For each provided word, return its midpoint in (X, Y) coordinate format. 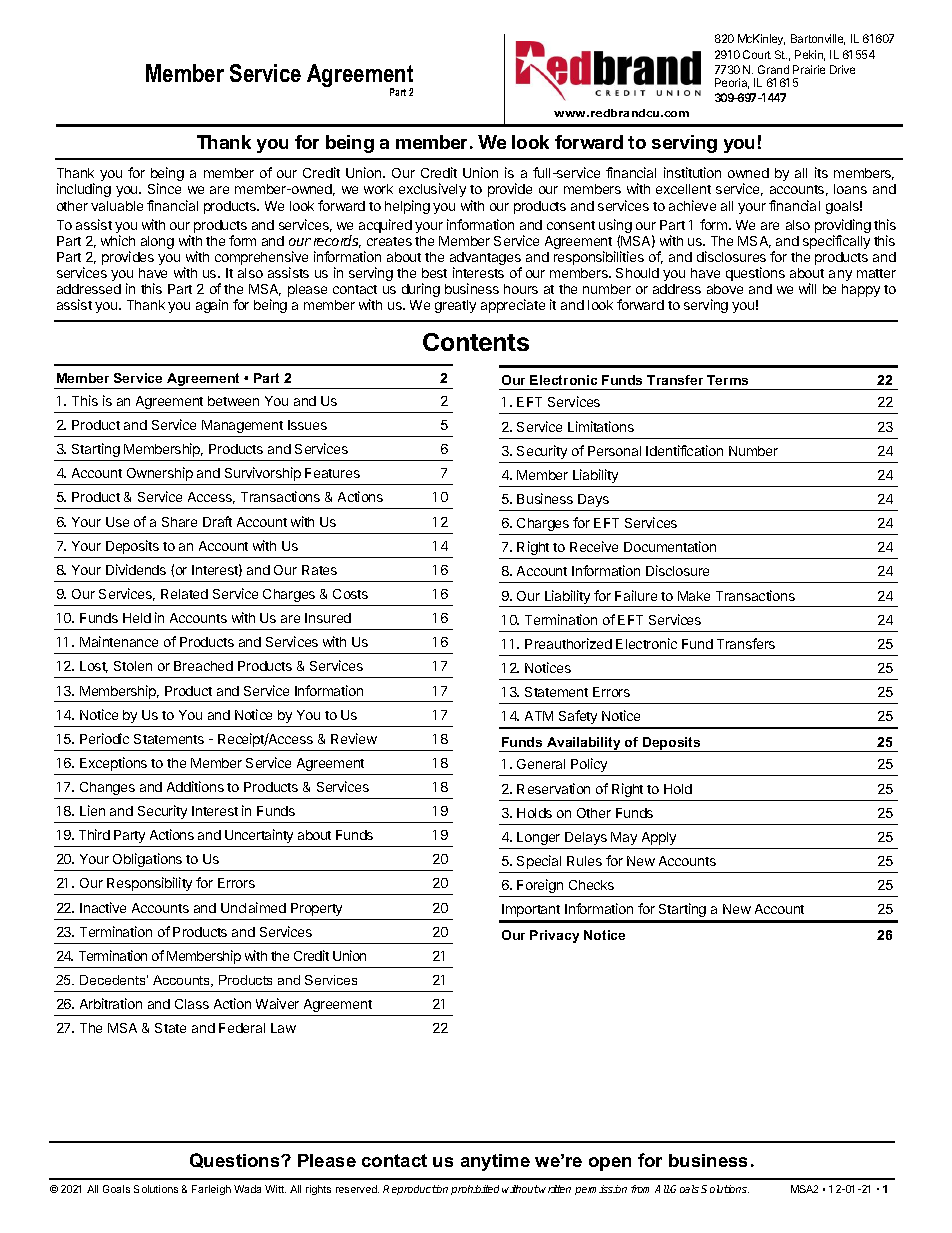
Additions (195, 786)
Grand (773, 69)
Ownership (160, 474)
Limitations (601, 426)
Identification (684, 450)
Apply (659, 838)
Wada (247, 1189)
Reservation (553, 788)
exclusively (432, 190)
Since (164, 188)
